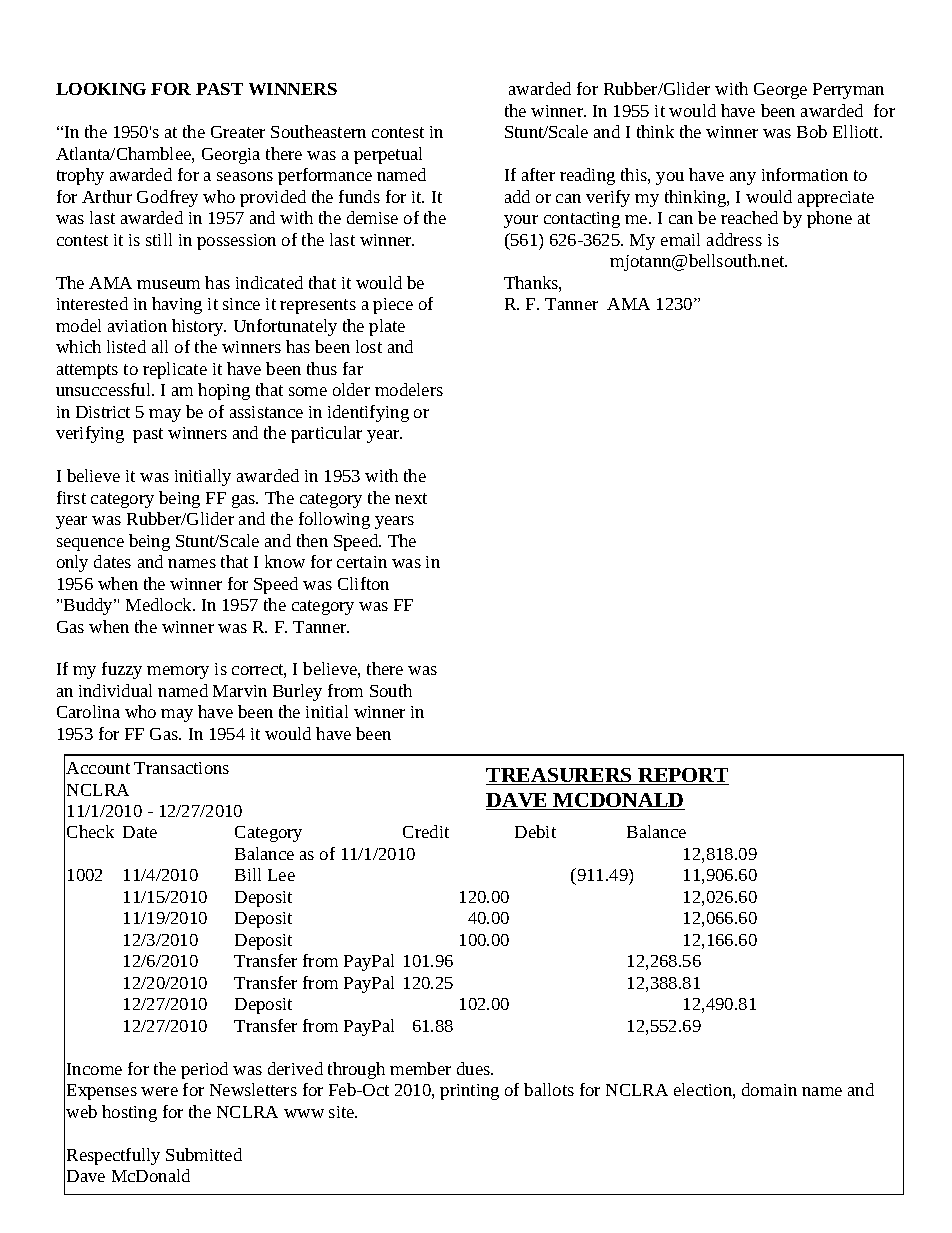  I want to click on REPORT, so click(682, 776).
